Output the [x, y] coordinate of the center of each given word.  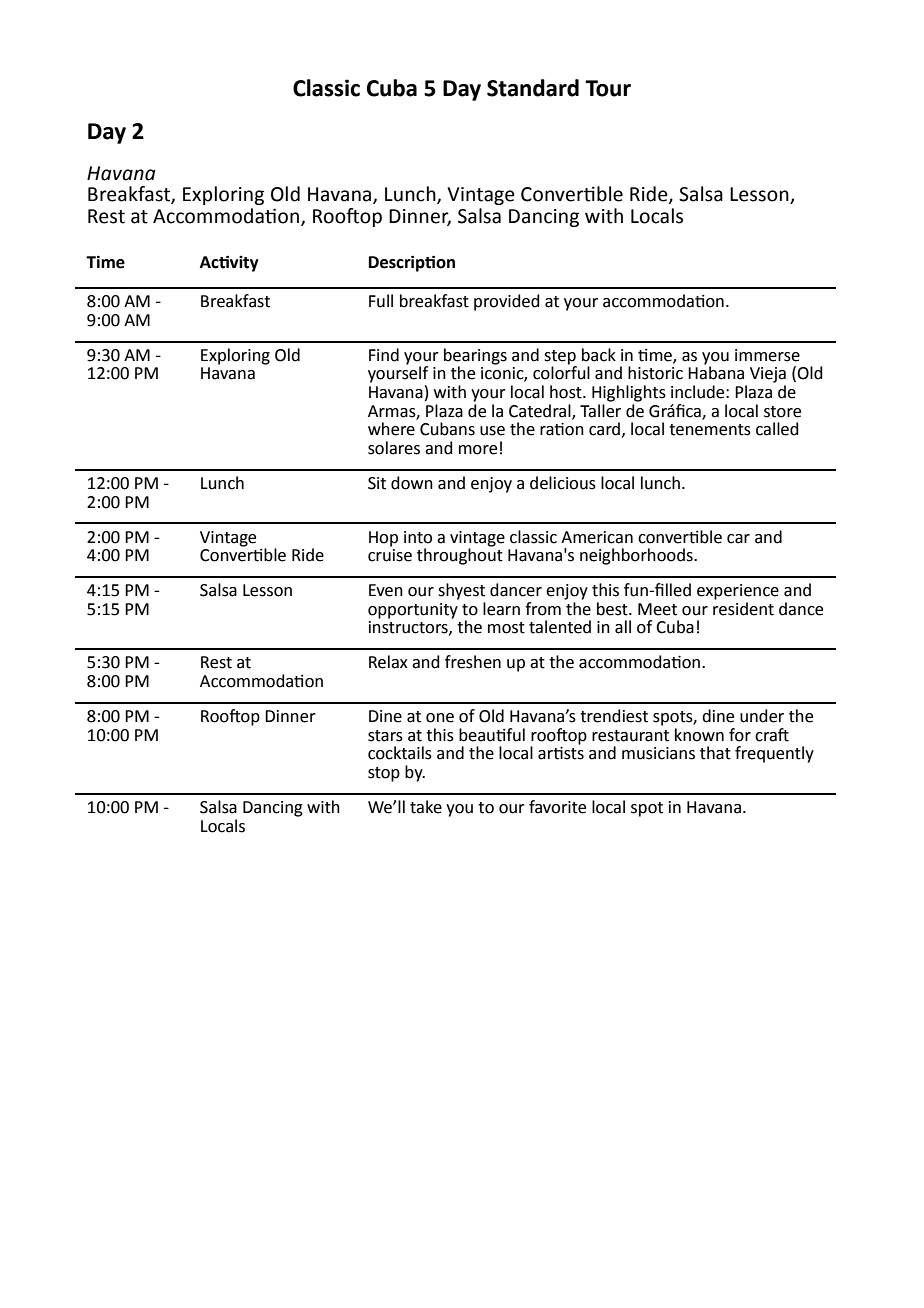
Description [412, 263]
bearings [475, 357]
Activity [229, 263]
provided [507, 302]
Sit [377, 483]
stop [384, 774]
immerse [767, 355]
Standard [533, 88]
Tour [608, 88]
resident [743, 609]
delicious [563, 483]
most [506, 628]
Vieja [768, 375]
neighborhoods [637, 556]
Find [384, 355]
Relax [388, 662]
